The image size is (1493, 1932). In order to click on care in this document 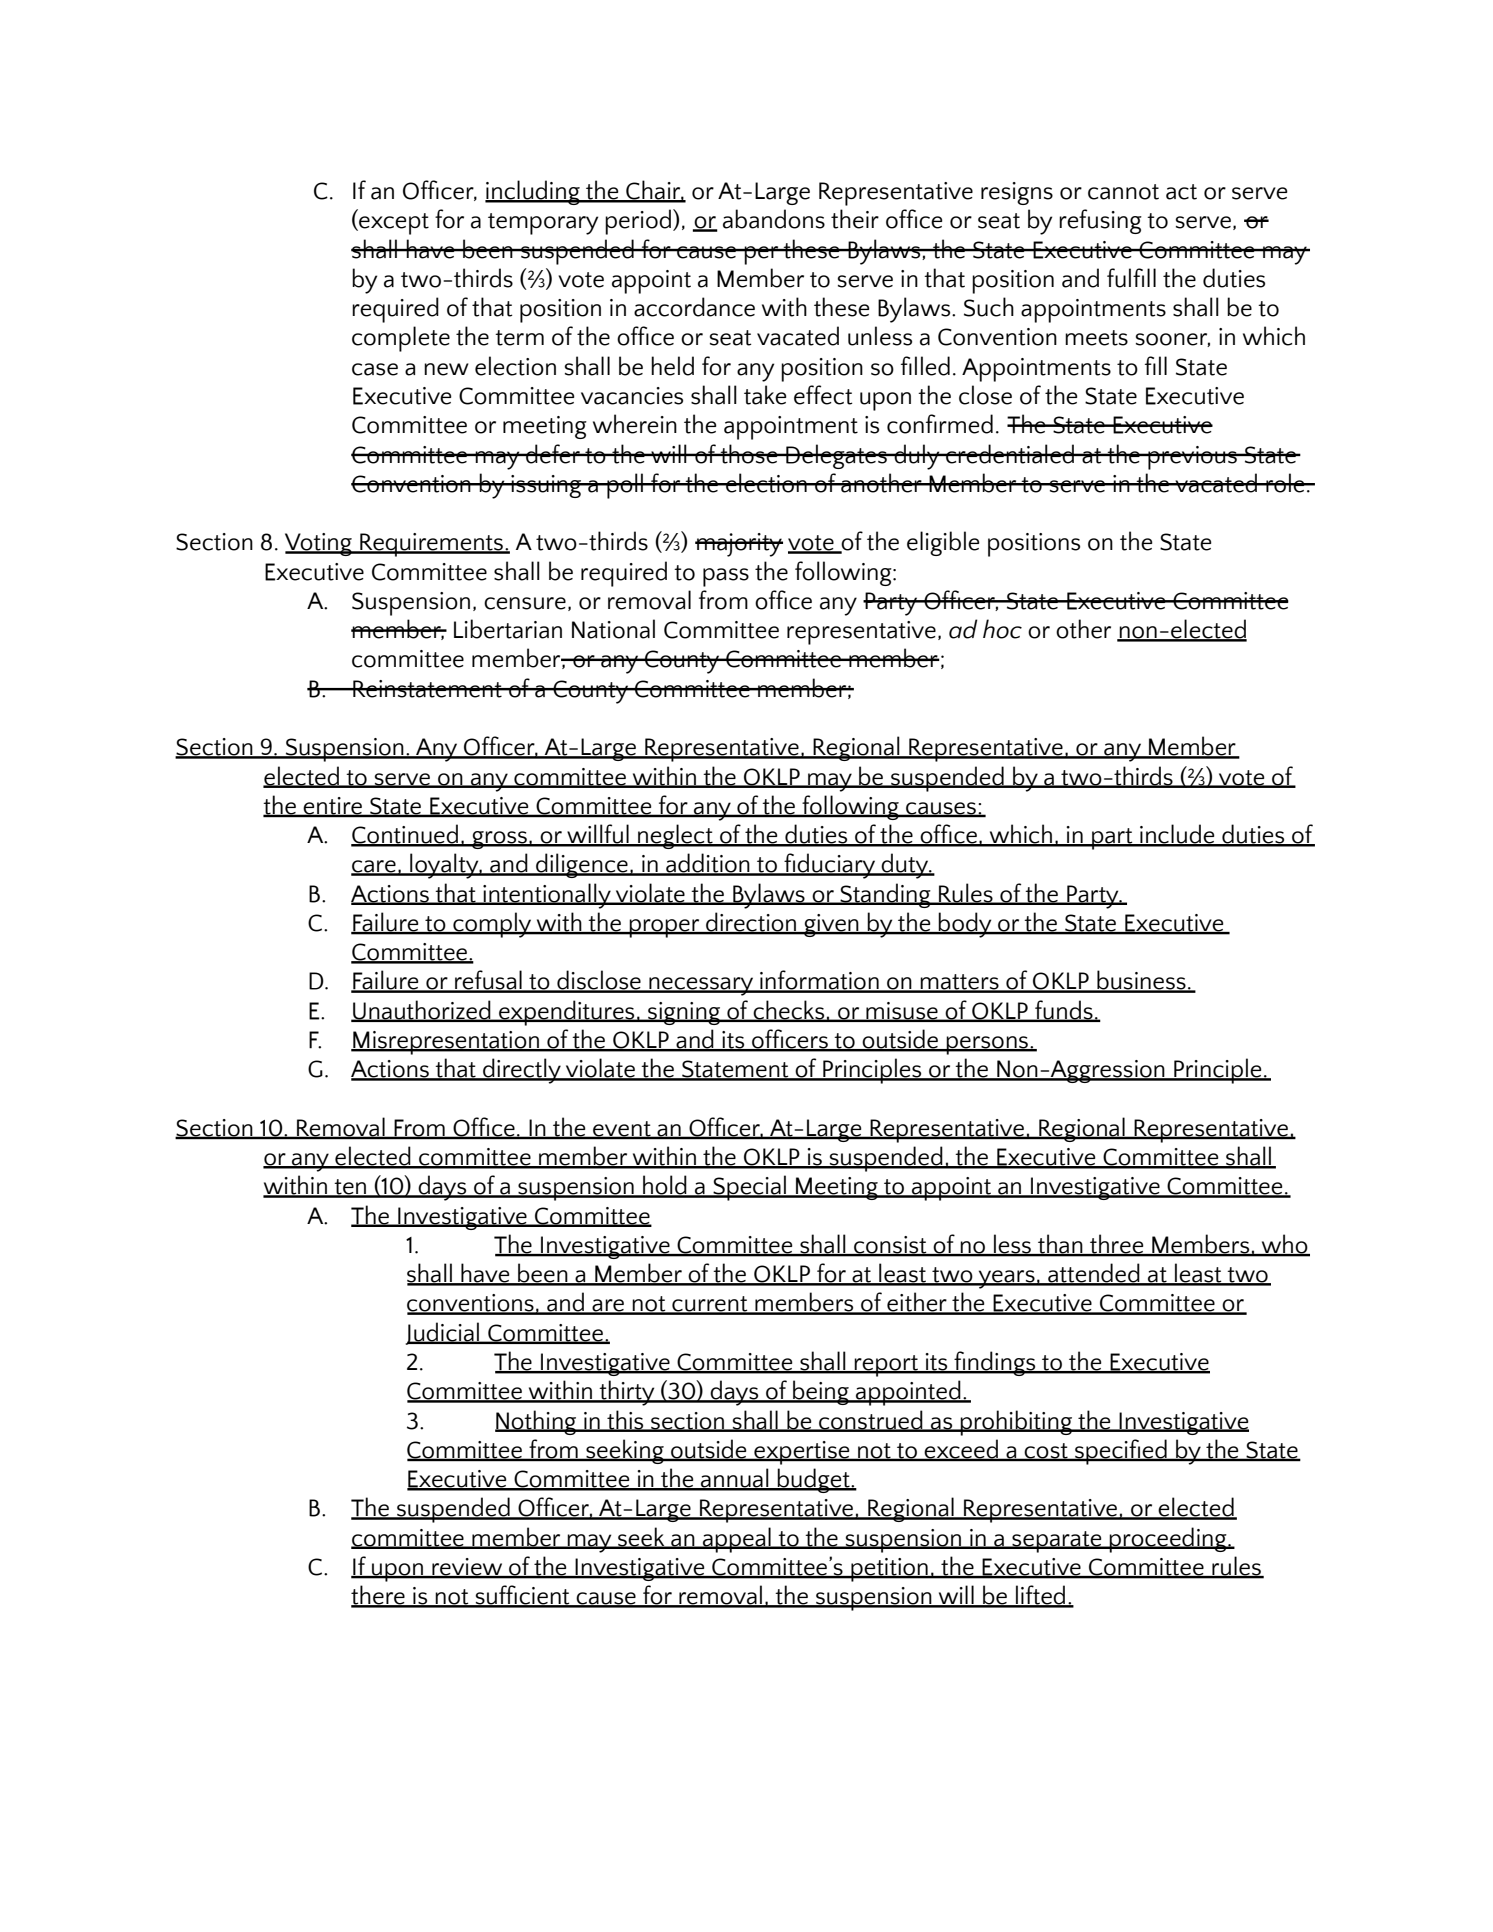, I will do `click(374, 867)`.
